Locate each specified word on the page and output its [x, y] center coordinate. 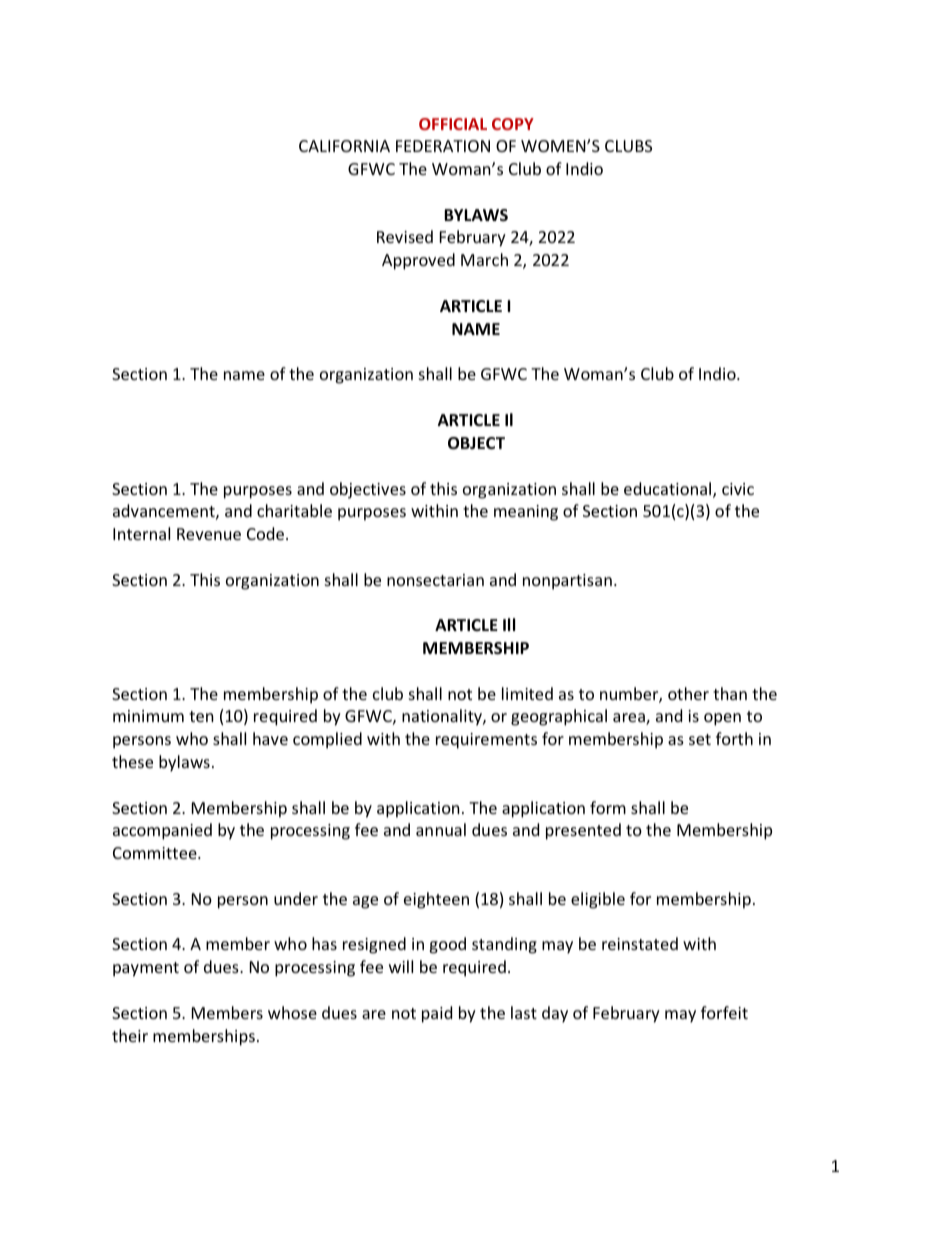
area [630, 719]
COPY [513, 124]
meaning [526, 513]
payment [146, 969]
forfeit [724, 1012]
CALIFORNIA [344, 146]
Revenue [209, 534]
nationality [443, 717]
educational [669, 490]
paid [437, 1014]
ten [201, 716]
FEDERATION [443, 146]
